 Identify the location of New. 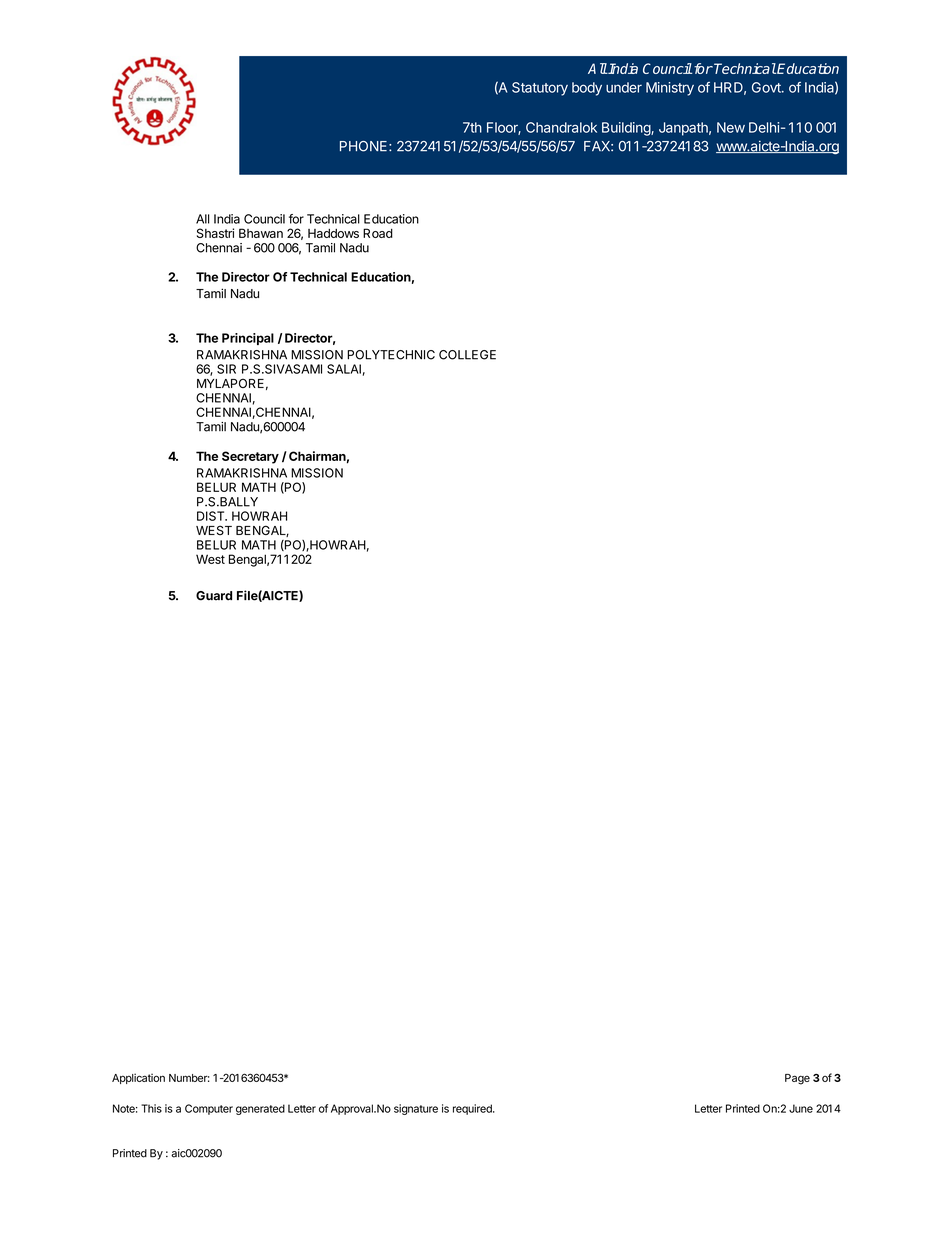
(731, 127).
